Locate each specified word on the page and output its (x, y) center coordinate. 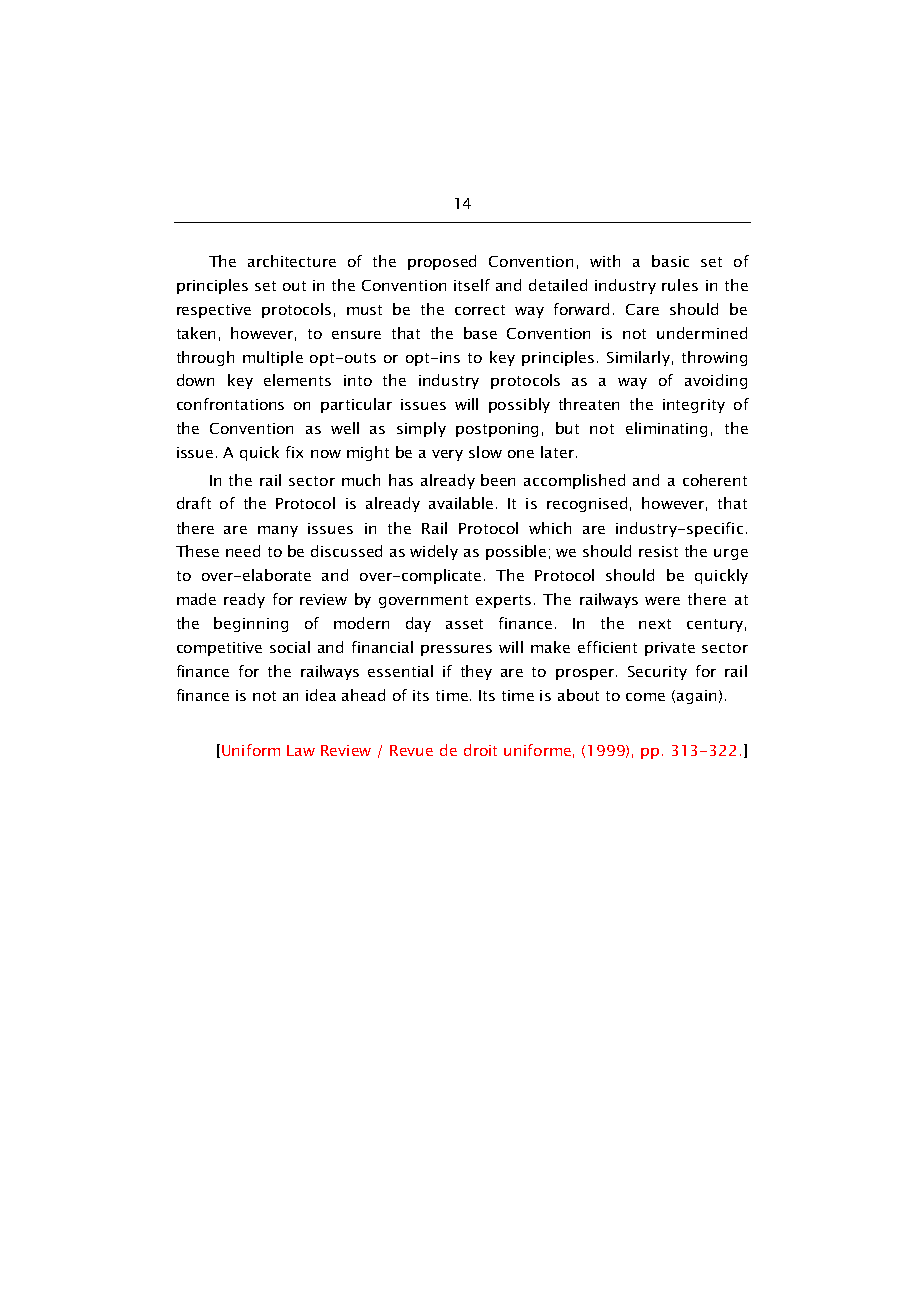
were (662, 601)
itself (472, 285)
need (243, 551)
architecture (292, 261)
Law (301, 750)
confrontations (230, 404)
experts (503, 601)
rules (680, 285)
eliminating (666, 429)
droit (480, 750)
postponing (497, 430)
